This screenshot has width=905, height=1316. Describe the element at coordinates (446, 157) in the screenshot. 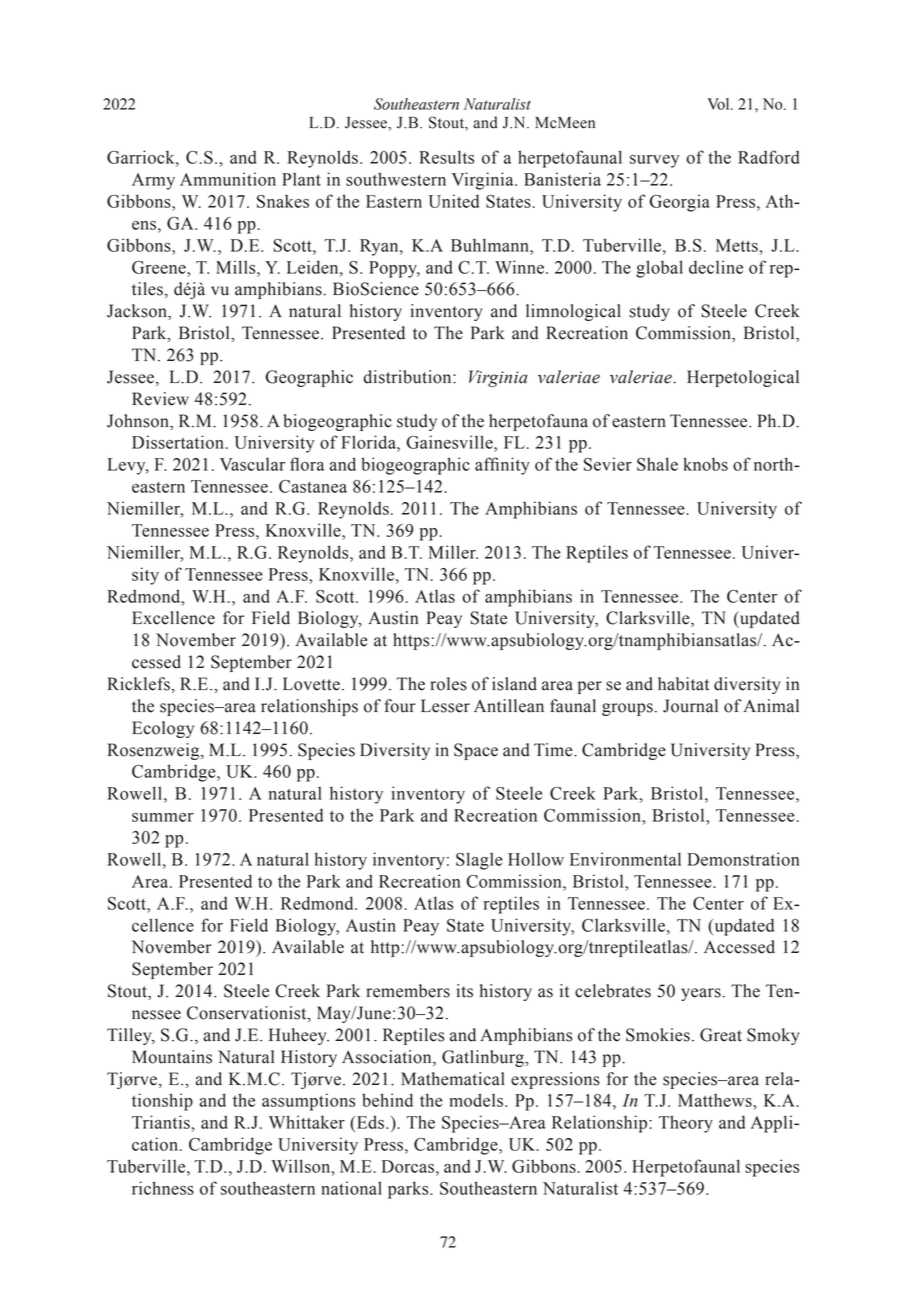

I see `Results` at that location.
